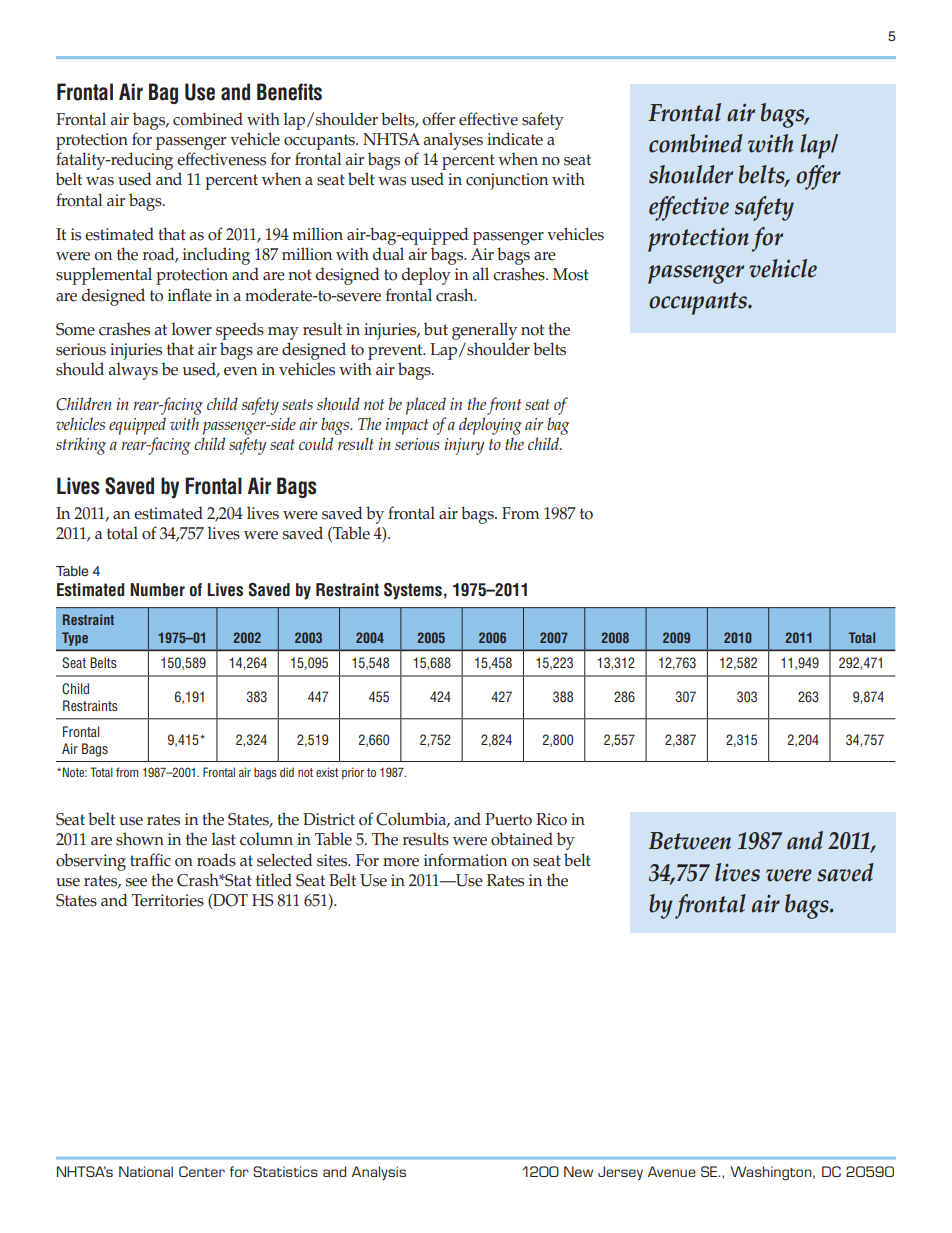  Describe the element at coordinates (140, 839) in the page. I see `shown` at that location.
